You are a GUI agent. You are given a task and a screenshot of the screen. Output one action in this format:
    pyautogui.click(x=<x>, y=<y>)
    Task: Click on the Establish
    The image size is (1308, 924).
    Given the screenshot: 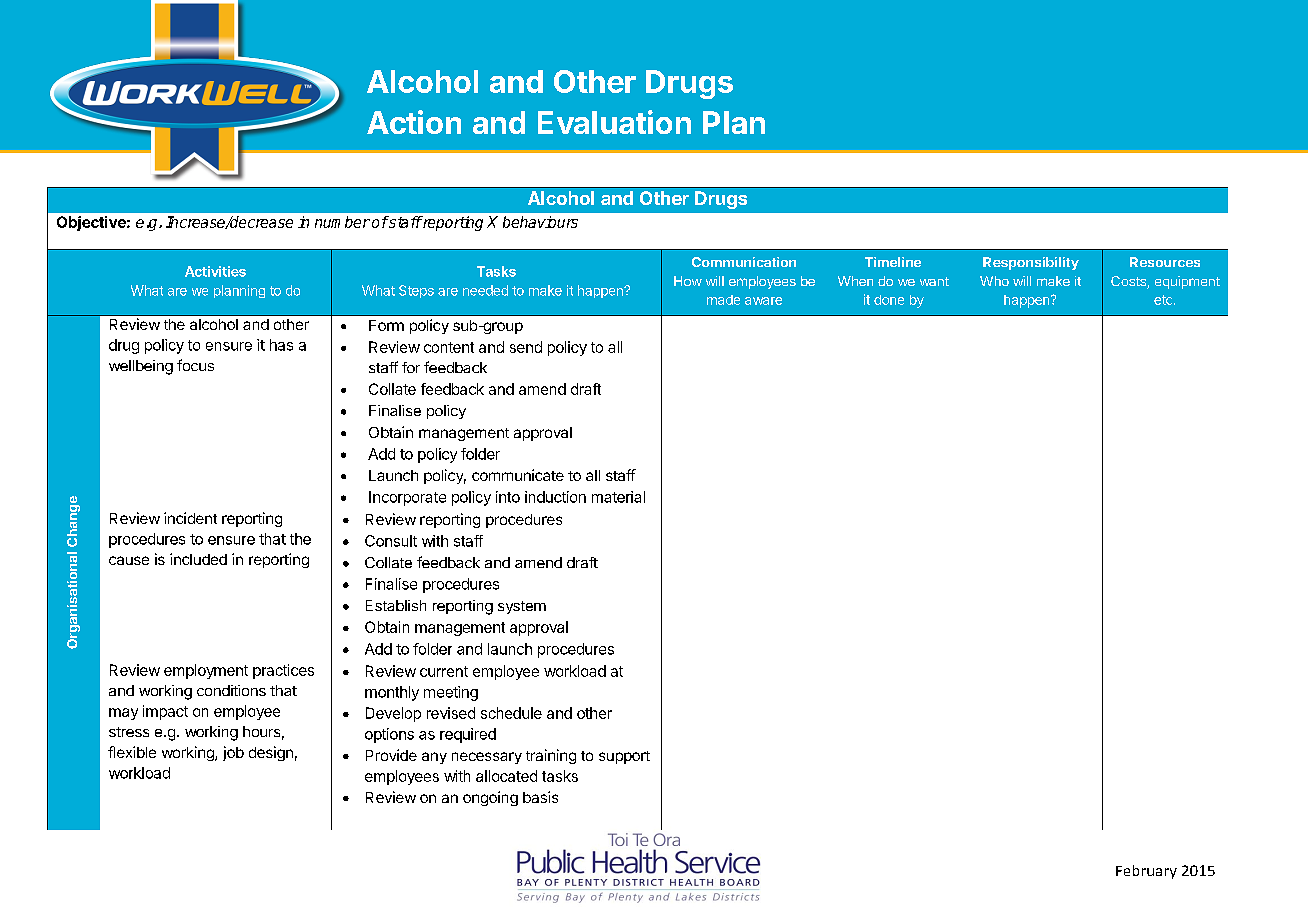 What is the action you would take?
    pyautogui.click(x=396, y=605)
